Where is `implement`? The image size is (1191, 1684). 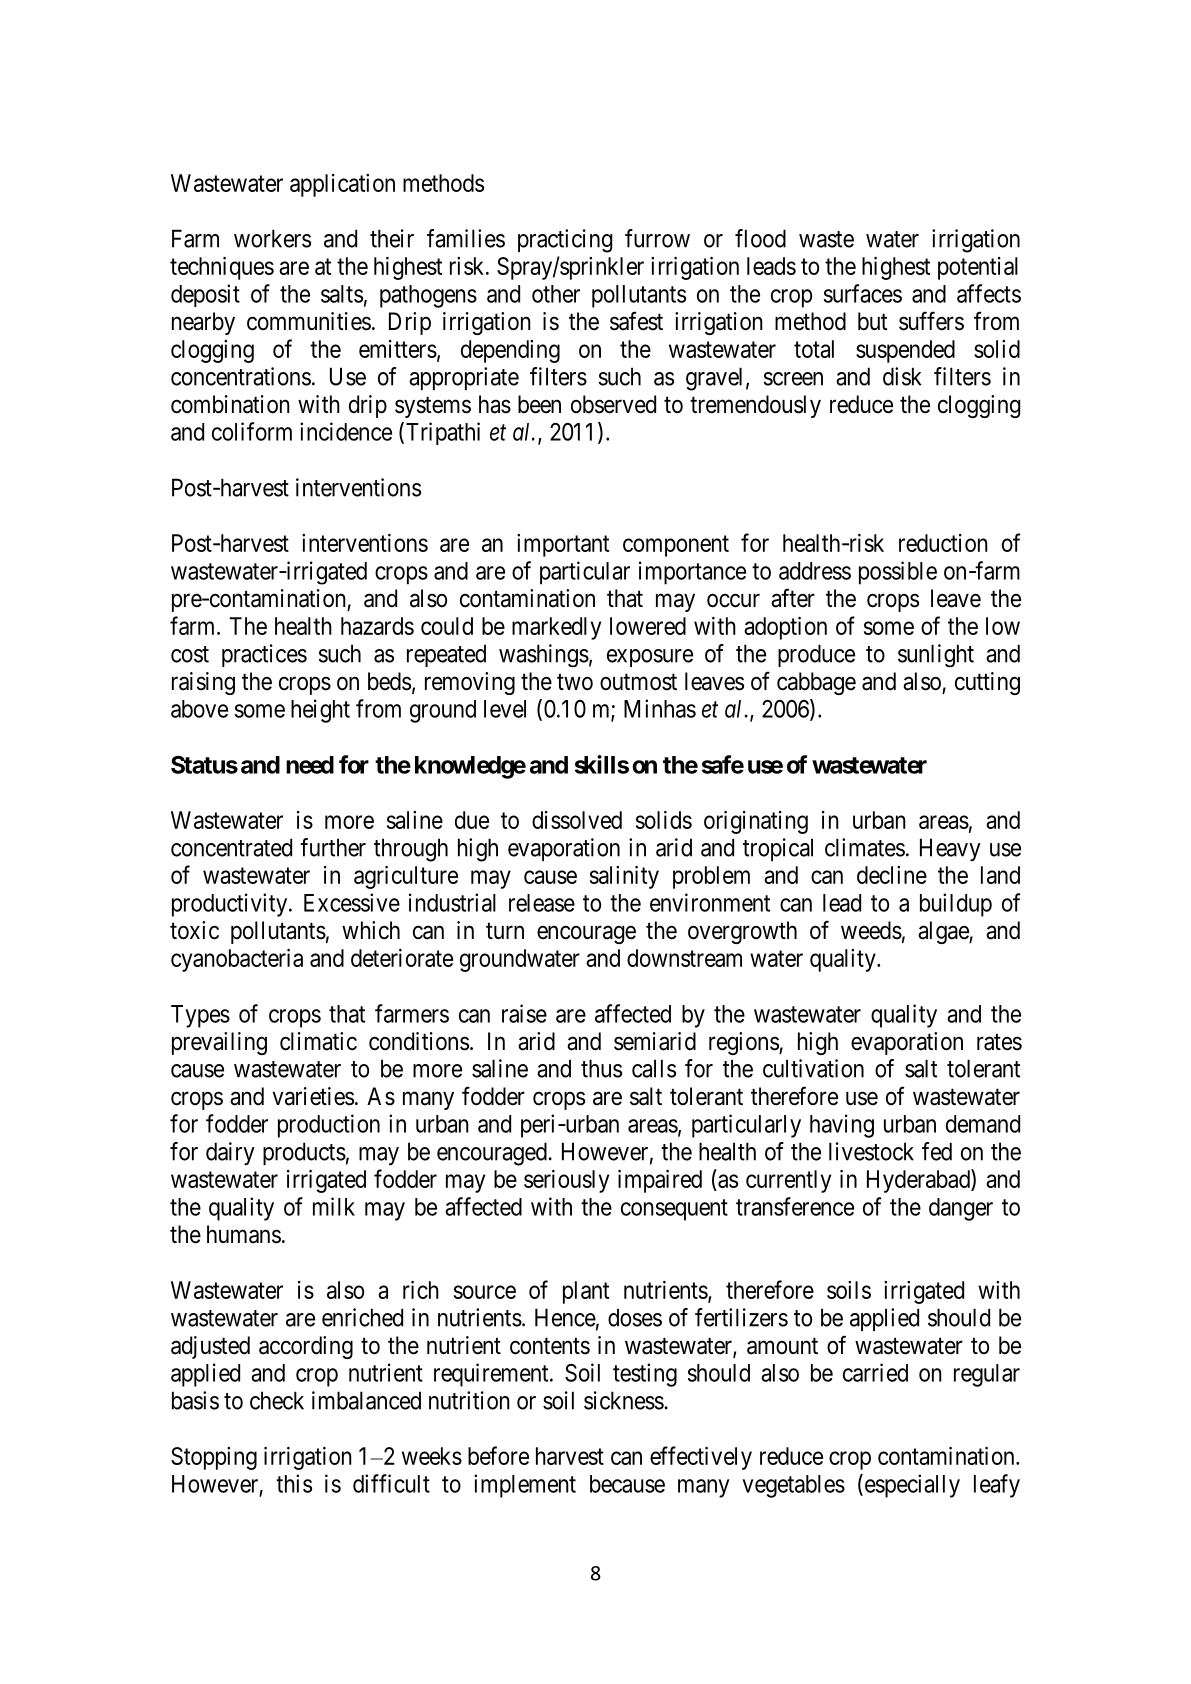 implement is located at coordinates (525, 1486).
